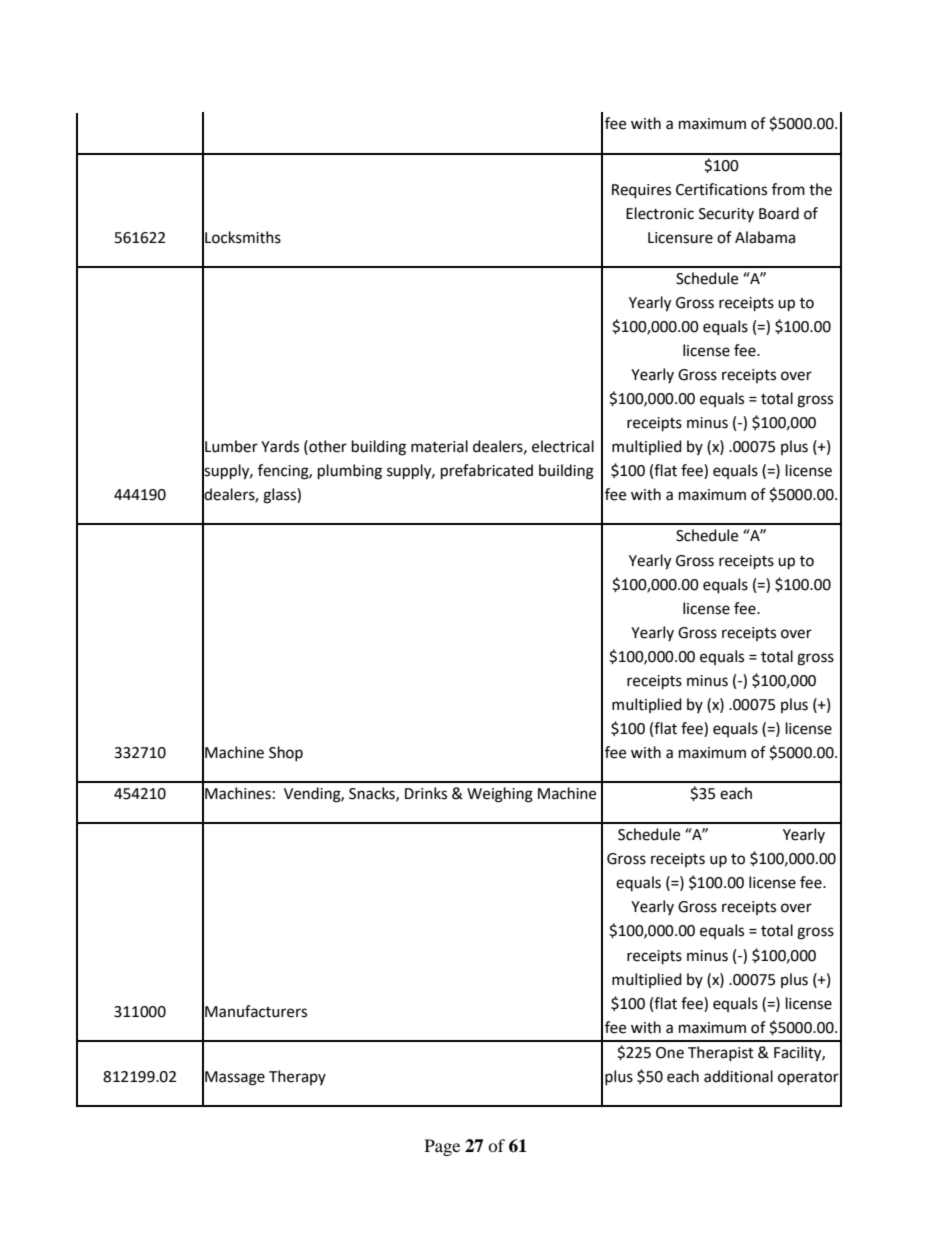  Describe the element at coordinates (350, 472) in the screenshot. I see `plumbing` at that location.
